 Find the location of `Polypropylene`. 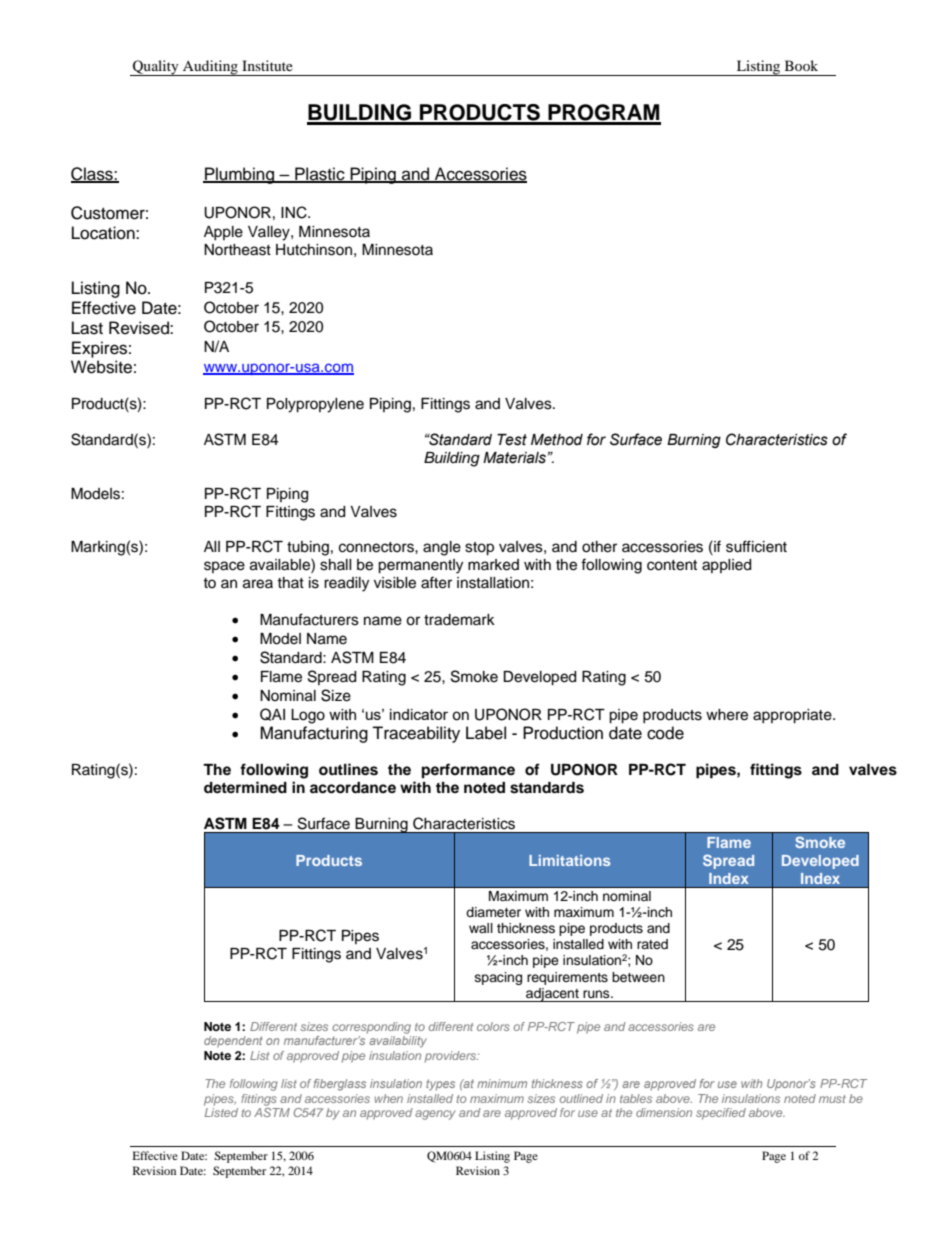

Polypropylene is located at coordinates (315, 405).
